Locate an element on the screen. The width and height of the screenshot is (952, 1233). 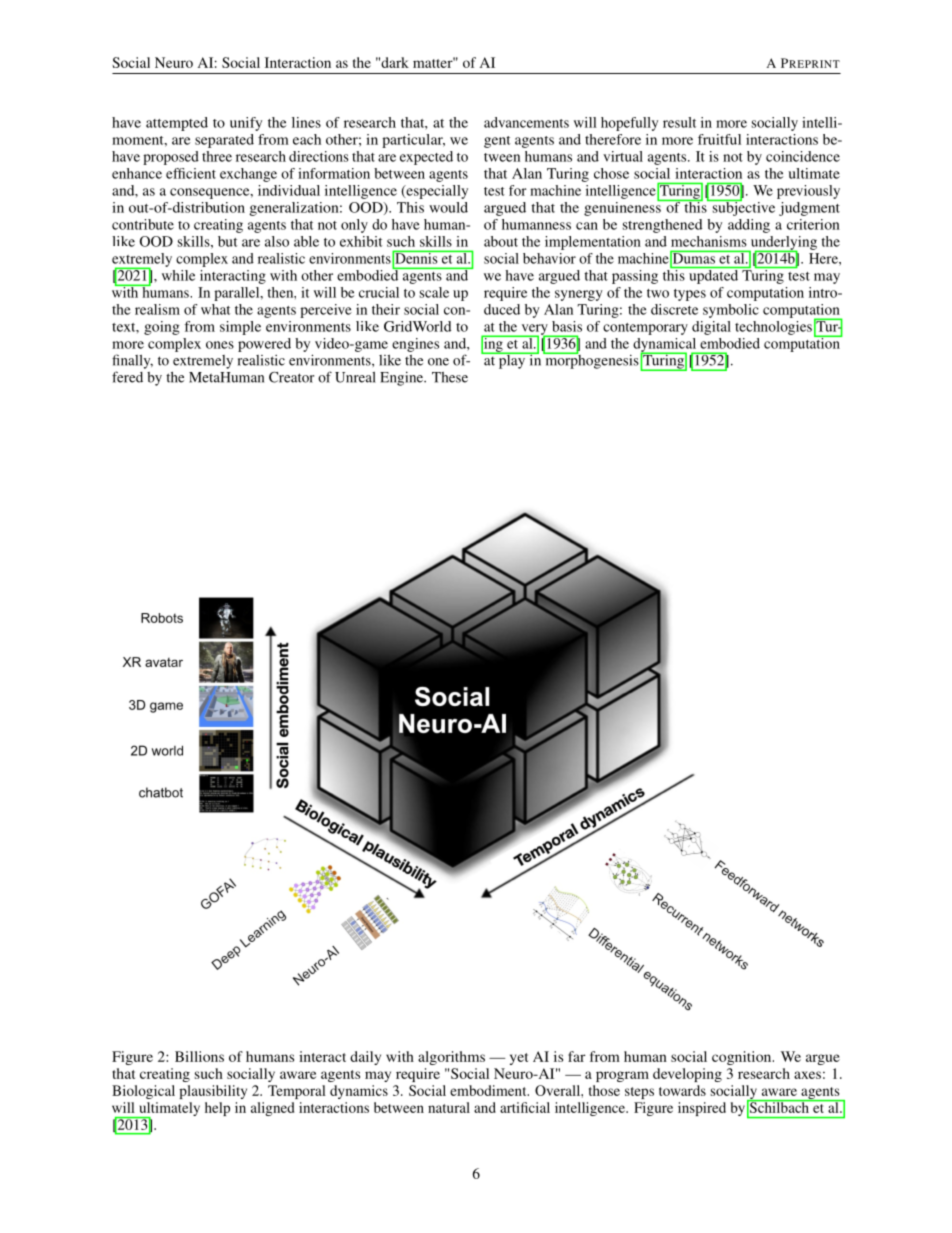
cognition is located at coordinates (743, 1058).
